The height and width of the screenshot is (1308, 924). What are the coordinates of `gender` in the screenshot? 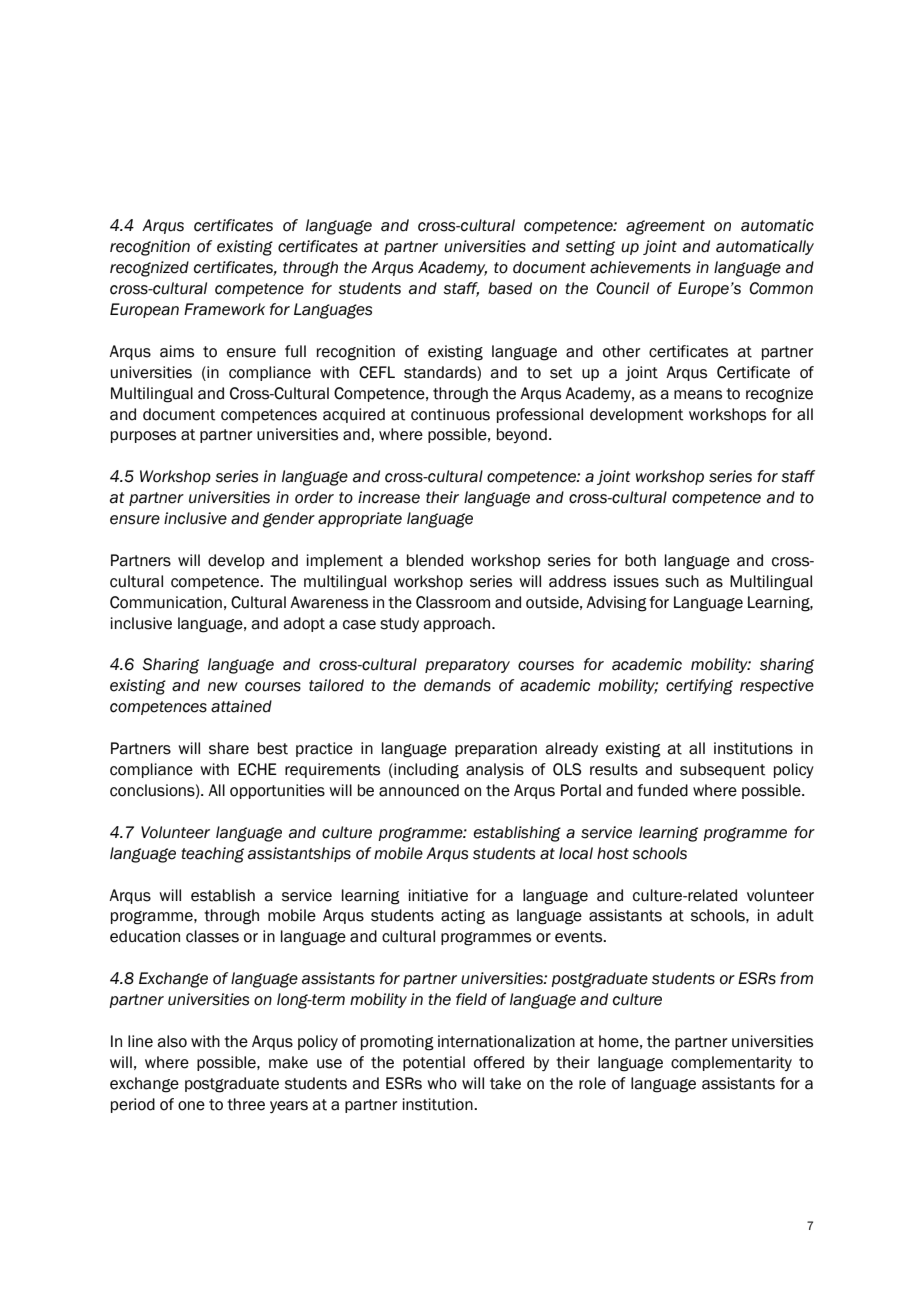 It's located at (289, 520).
